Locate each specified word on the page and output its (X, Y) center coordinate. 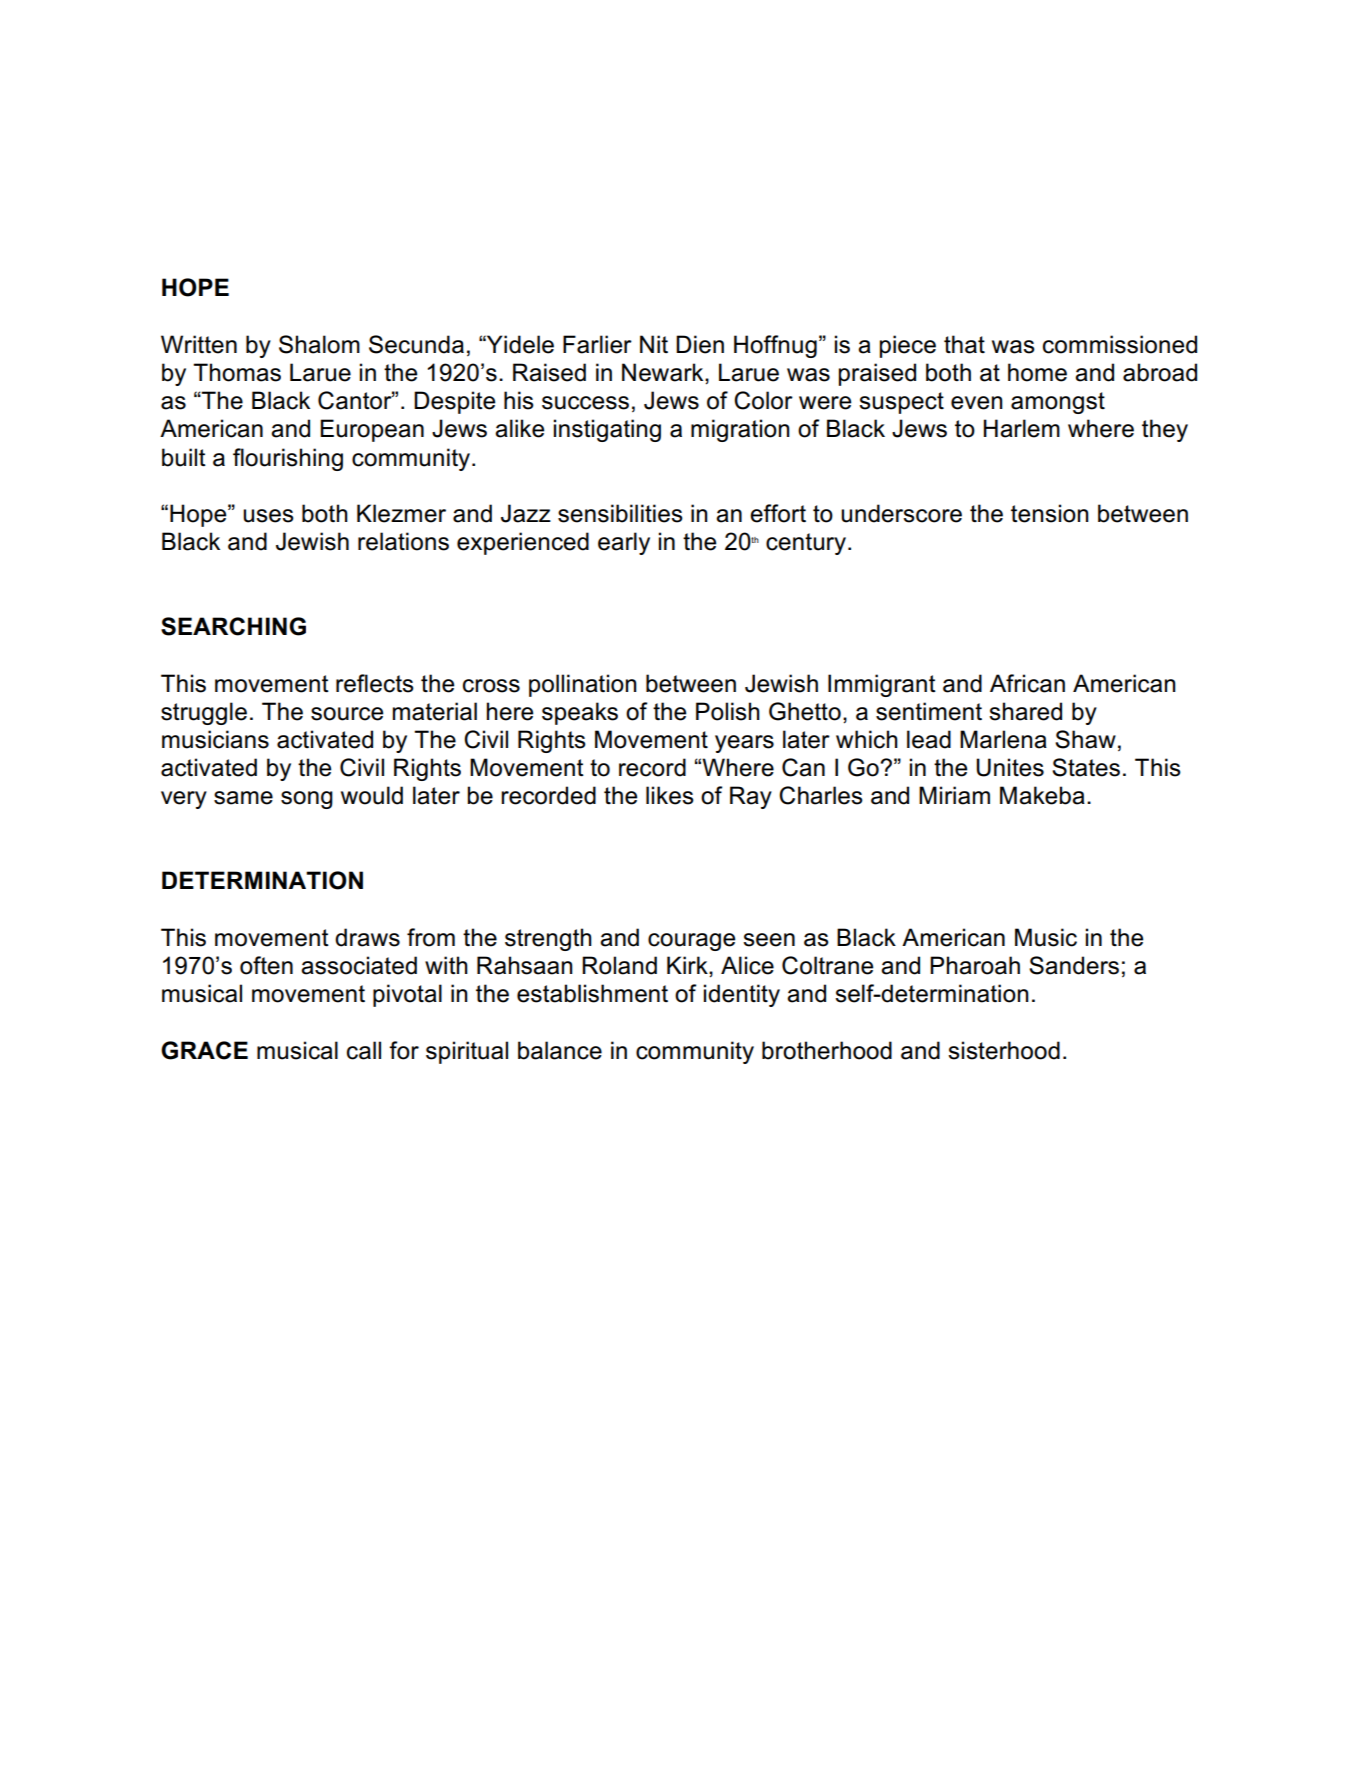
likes (670, 795)
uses (268, 516)
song (307, 800)
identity (742, 995)
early (624, 543)
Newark (664, 373)
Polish (728, 711)
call (364, 1050)
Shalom (319, 344)
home (1037, 372)
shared (1025, 711)
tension (1050, 513)
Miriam (954, 795)
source (347, 714)
